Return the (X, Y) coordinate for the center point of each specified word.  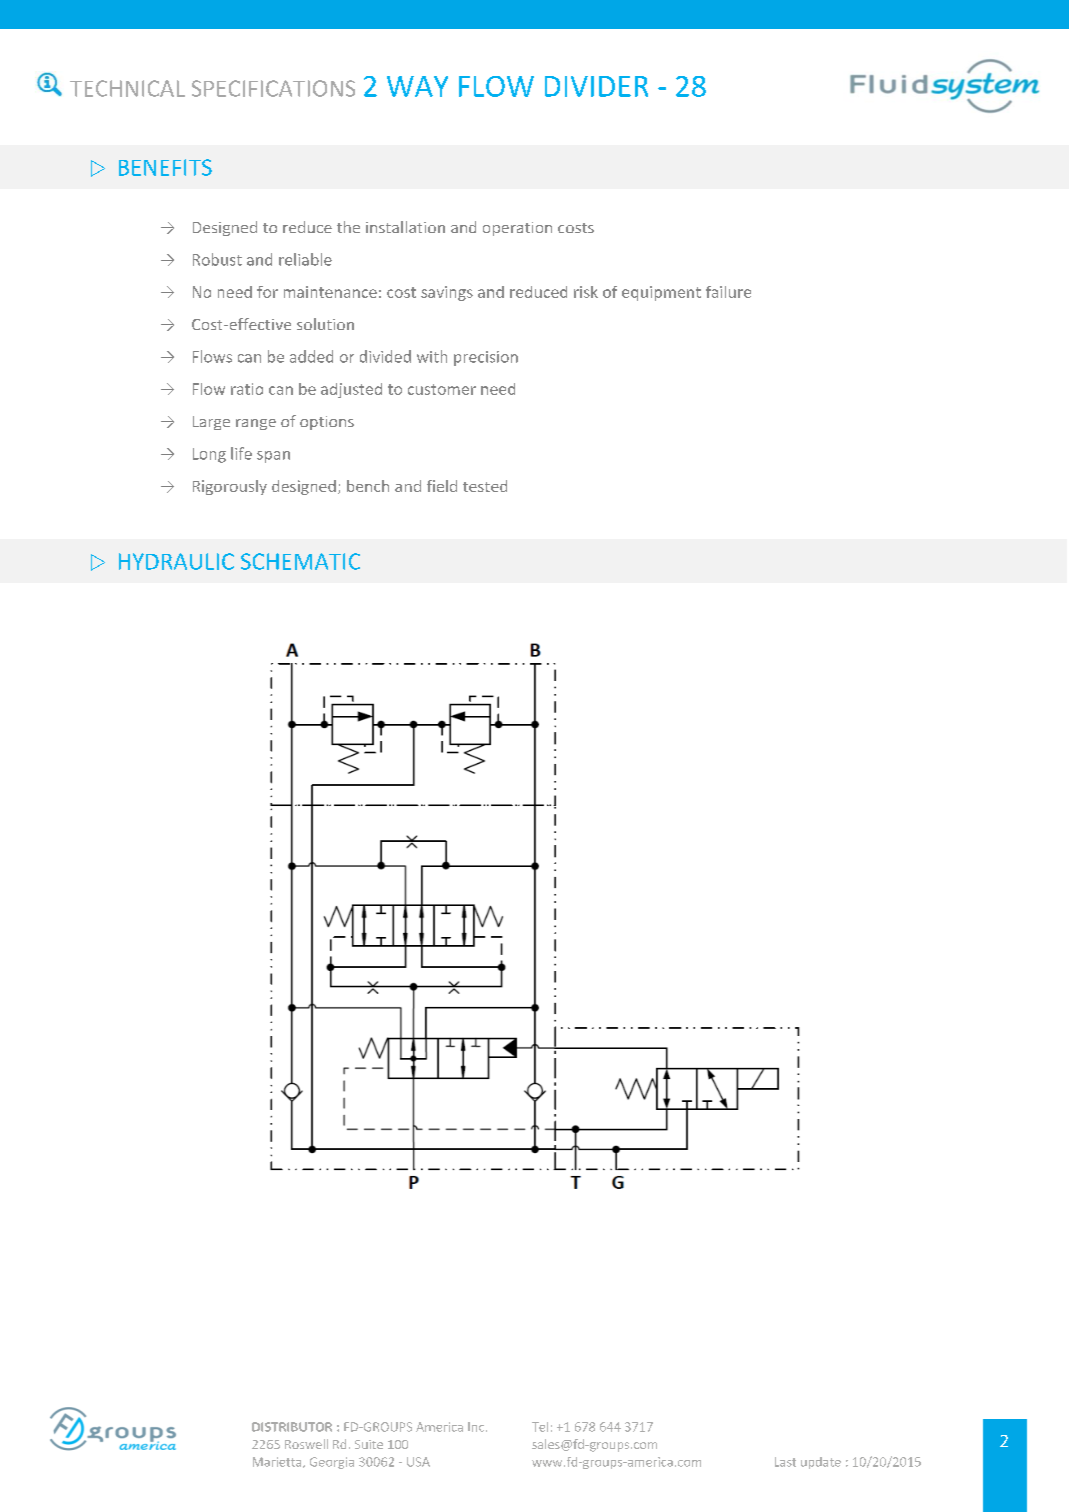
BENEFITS (165, 167)
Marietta (278, 1462)
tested (485, 486)
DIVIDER (596, 86)
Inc (477, 1427)
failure (728, 292)
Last (785, 1462)
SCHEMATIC (300, 561)
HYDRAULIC (176, 561)
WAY (417, 86)
